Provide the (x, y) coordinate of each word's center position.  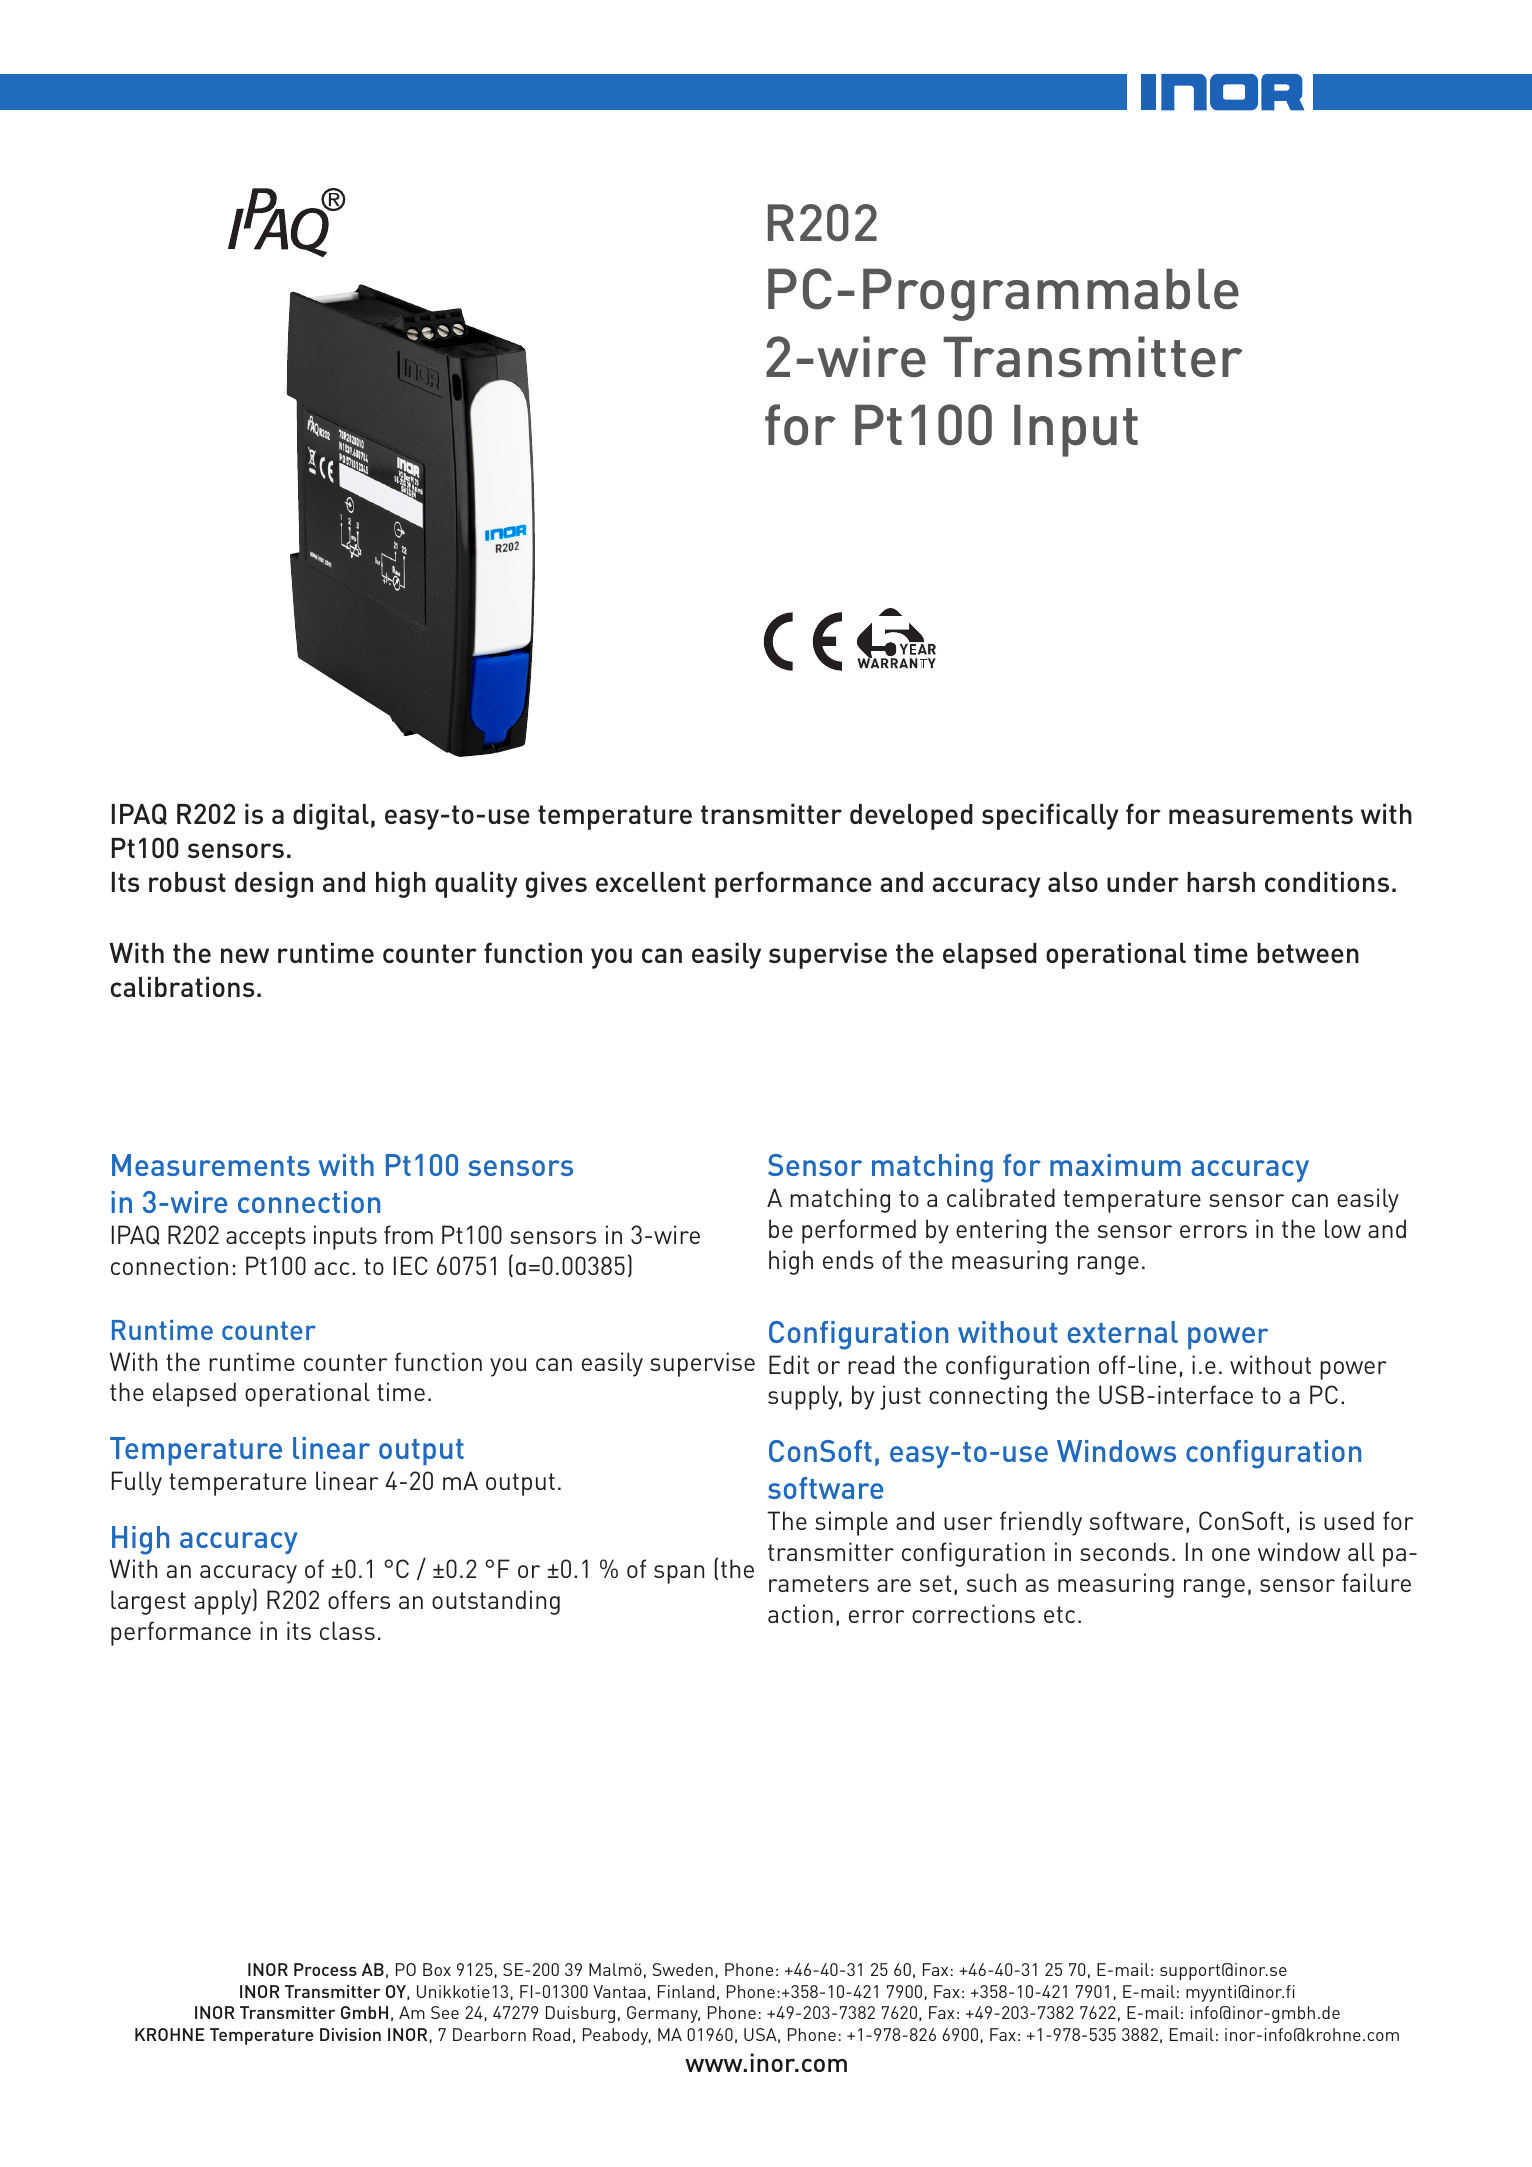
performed (859, 1231)
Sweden (683, 1969)
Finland (686, 1991)
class (347, 1630)
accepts (266, 1238)
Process (325, 1969)
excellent (651, 882)
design (274, 884)
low (1343, 1228)
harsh (1221, 882)
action (800, 1613)
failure (1376, 1582)
